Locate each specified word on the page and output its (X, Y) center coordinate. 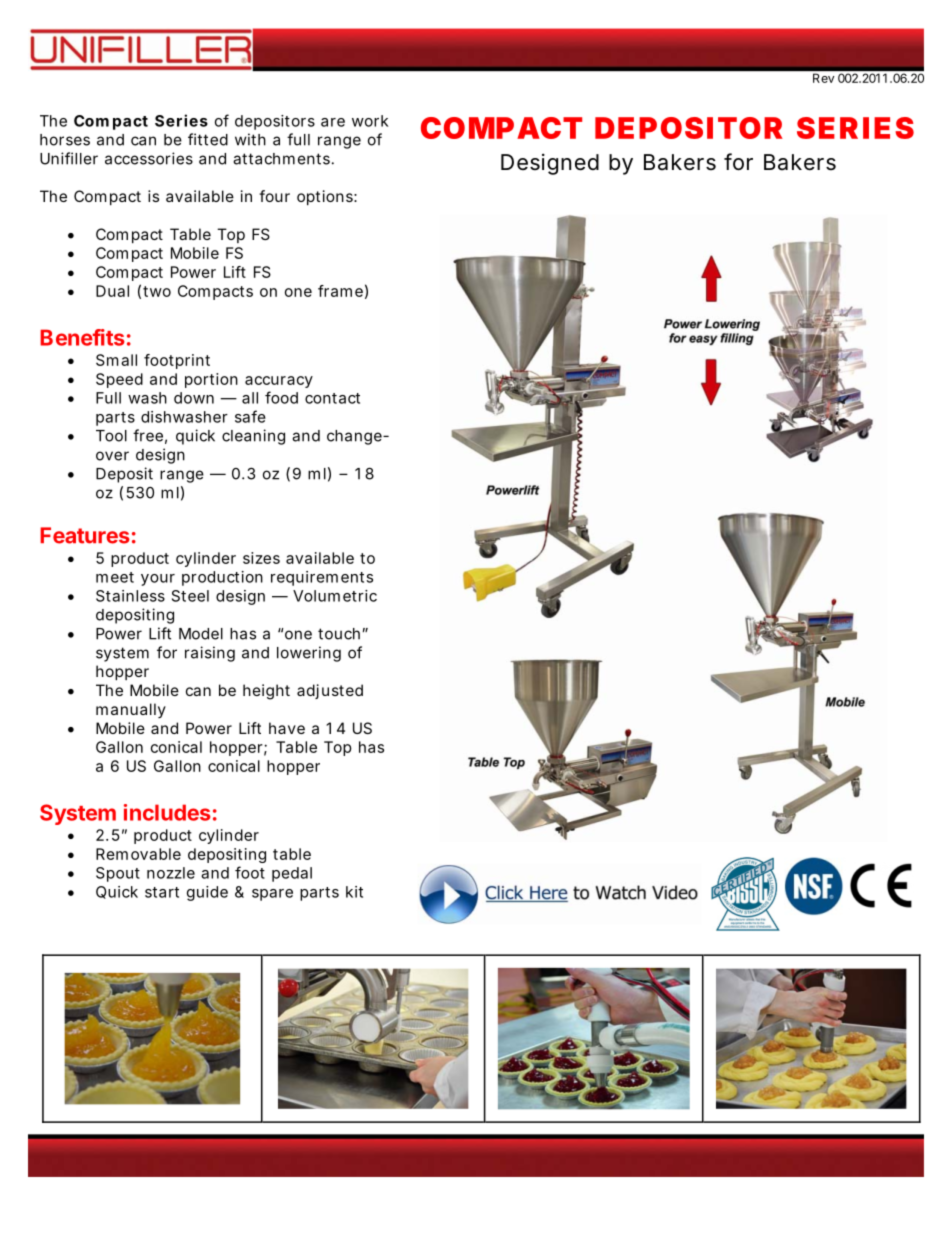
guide (207, 893)
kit (354, 892)
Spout (118, 874)
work (370, 121)
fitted (208, 139)
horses (65, 140)
